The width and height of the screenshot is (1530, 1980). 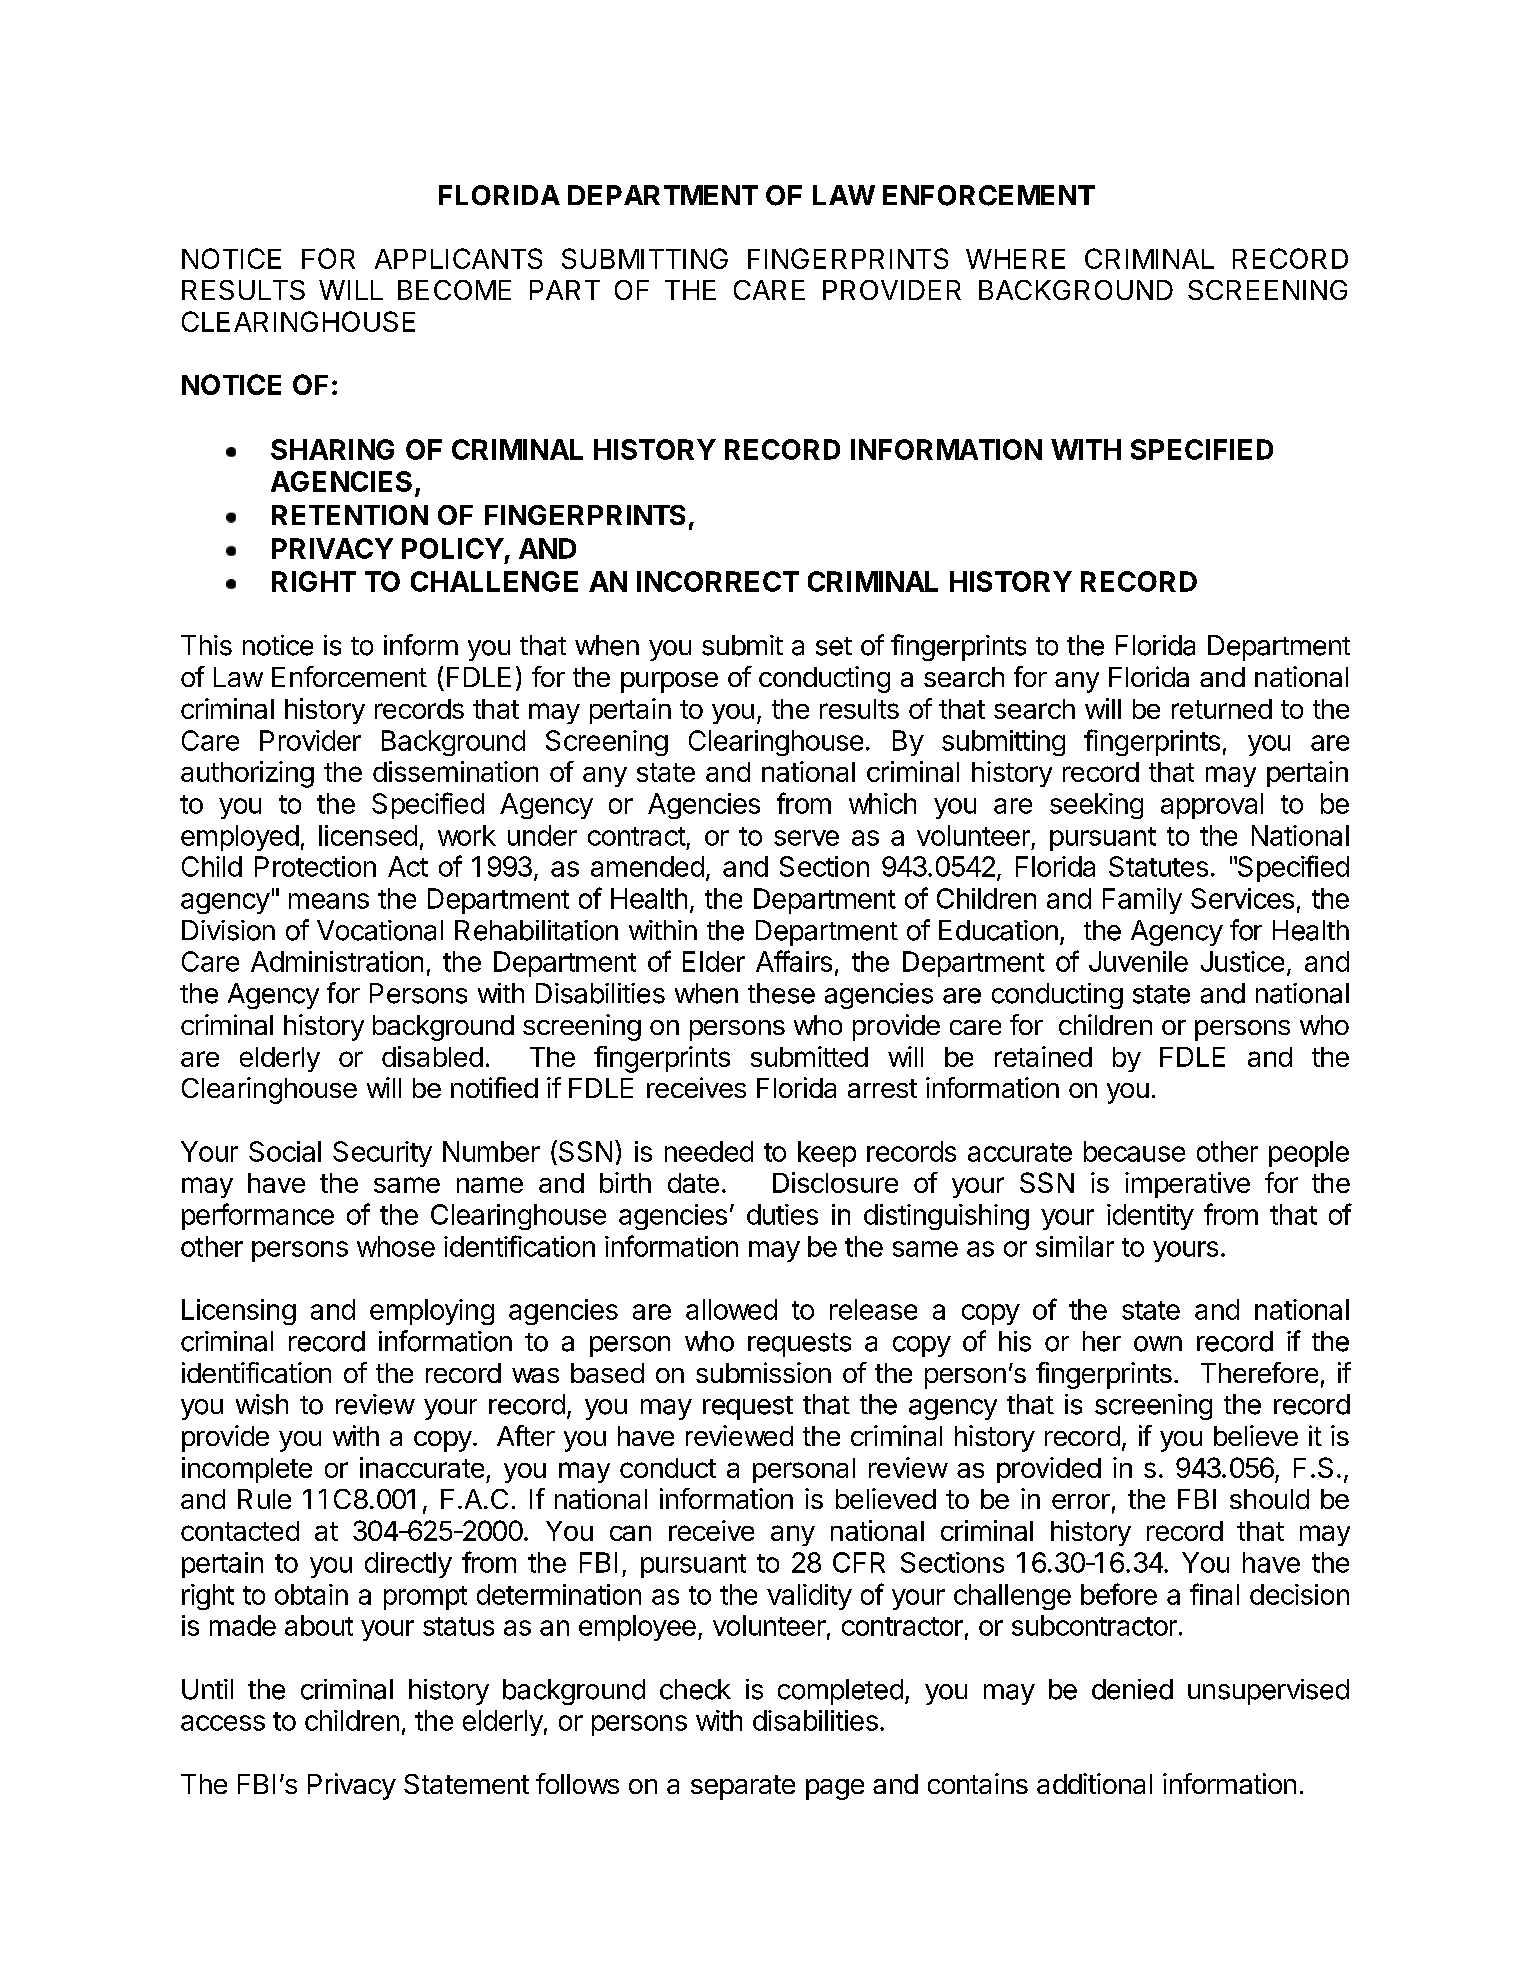 What do you see at coordinates (1015, 259) in the screenshot?
I see `WHERE` at bounding box center [1015, 259].
